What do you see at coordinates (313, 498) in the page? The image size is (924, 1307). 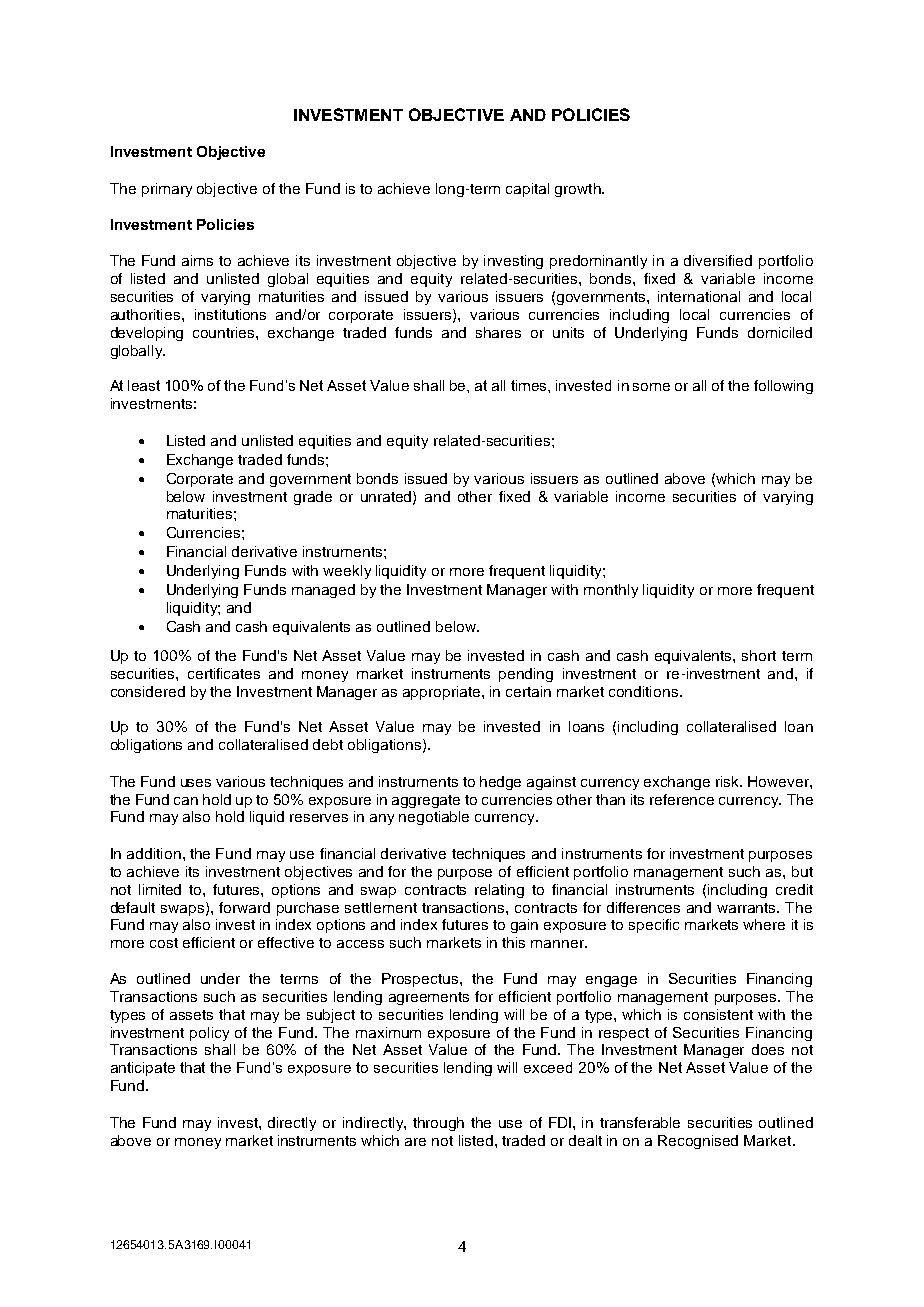 I see `grade` at bounding box center [313, 498].
